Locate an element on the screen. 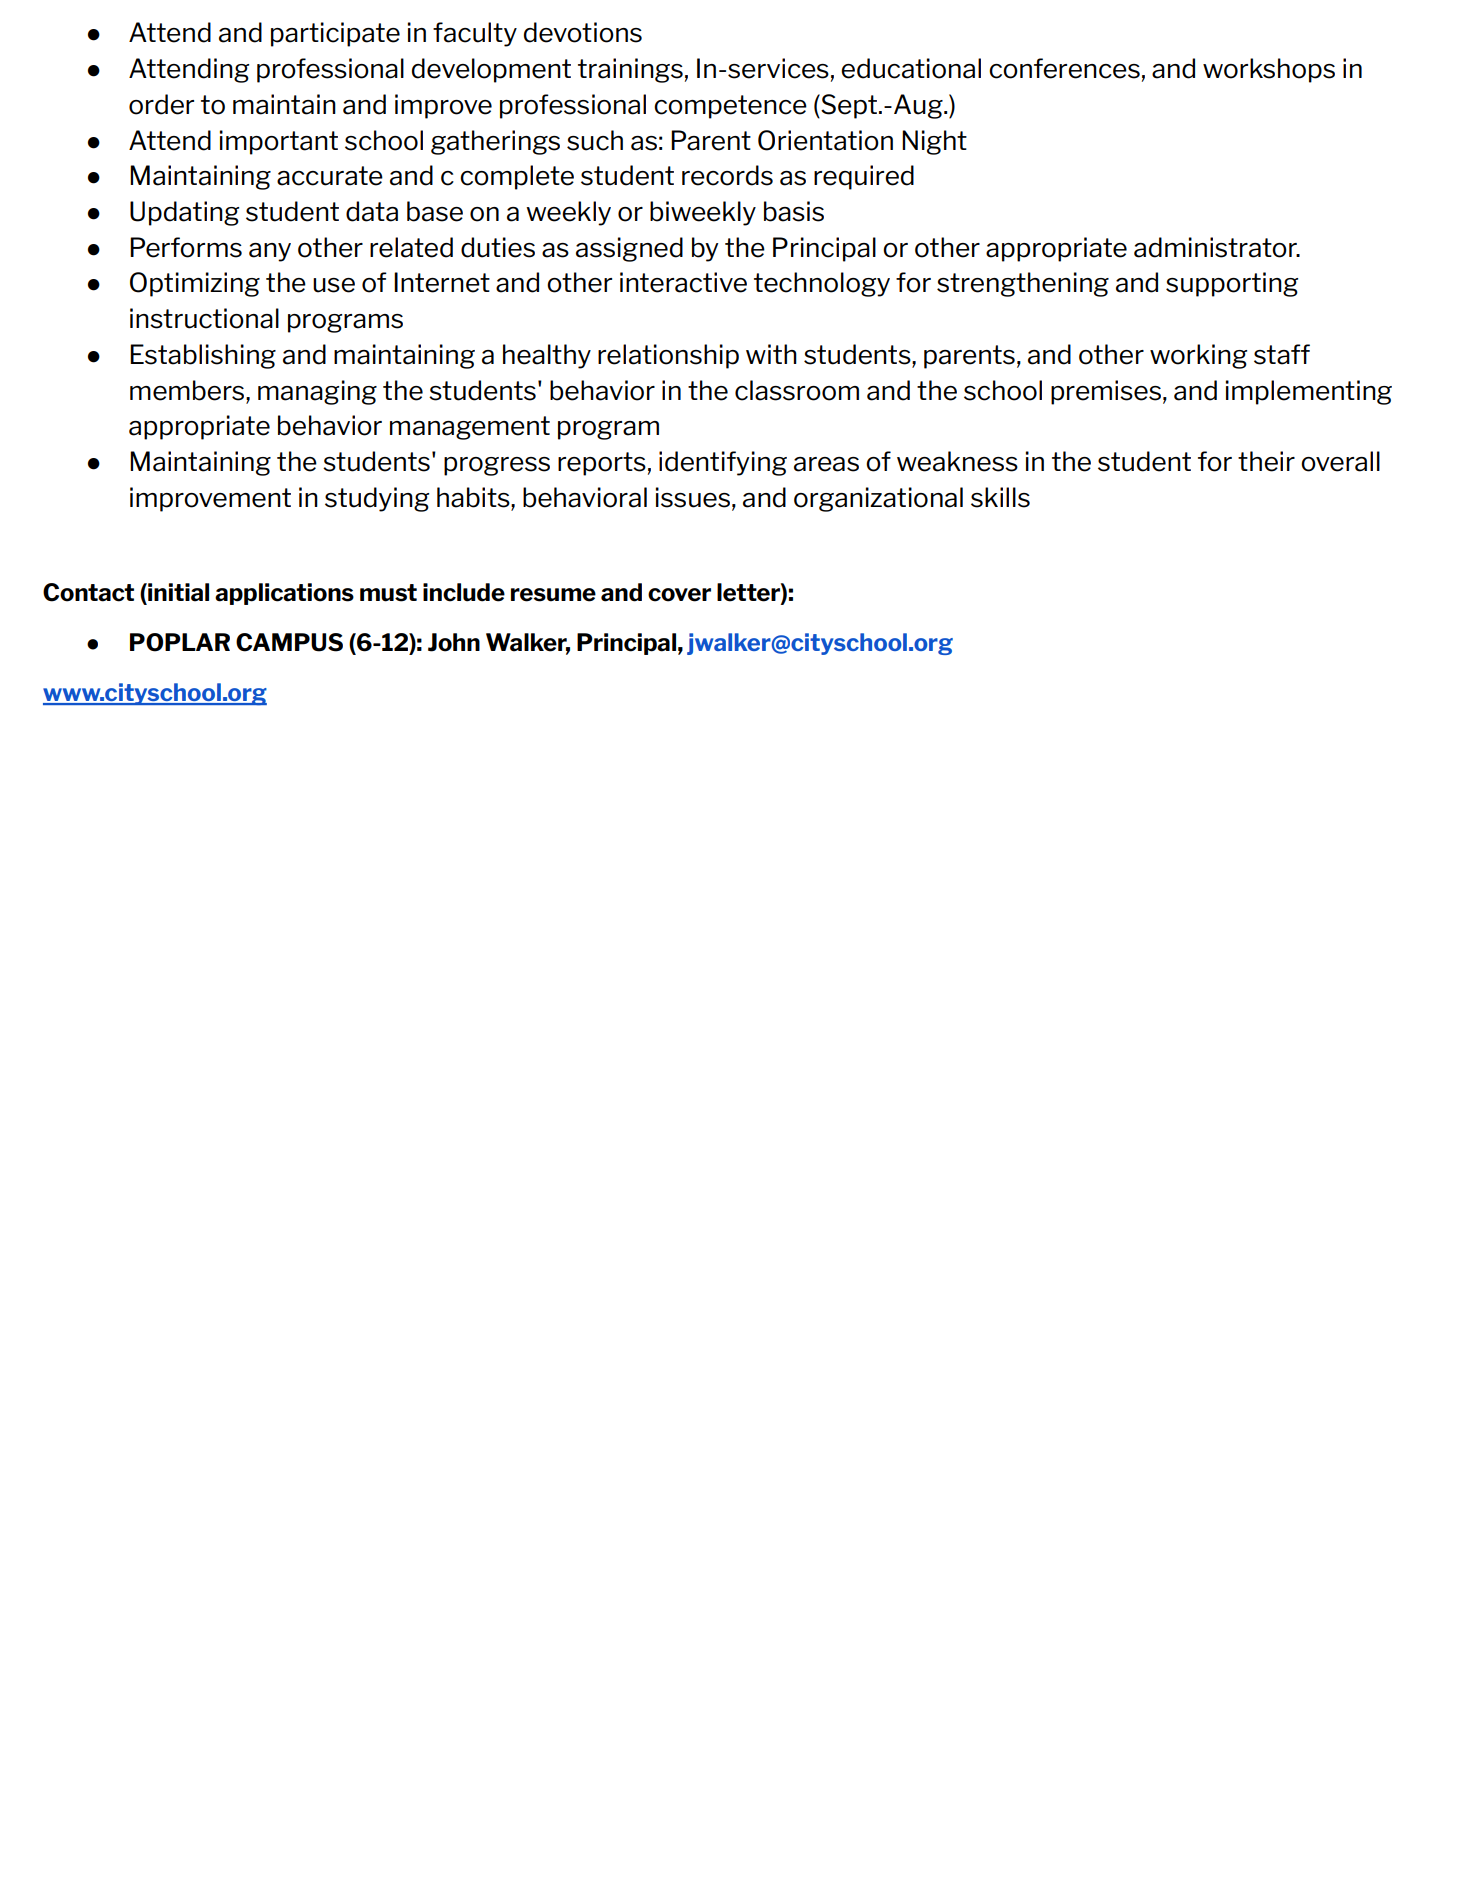 This screenshot has height=1887, width=1458. instructional is located at coordinates (204, 318).
